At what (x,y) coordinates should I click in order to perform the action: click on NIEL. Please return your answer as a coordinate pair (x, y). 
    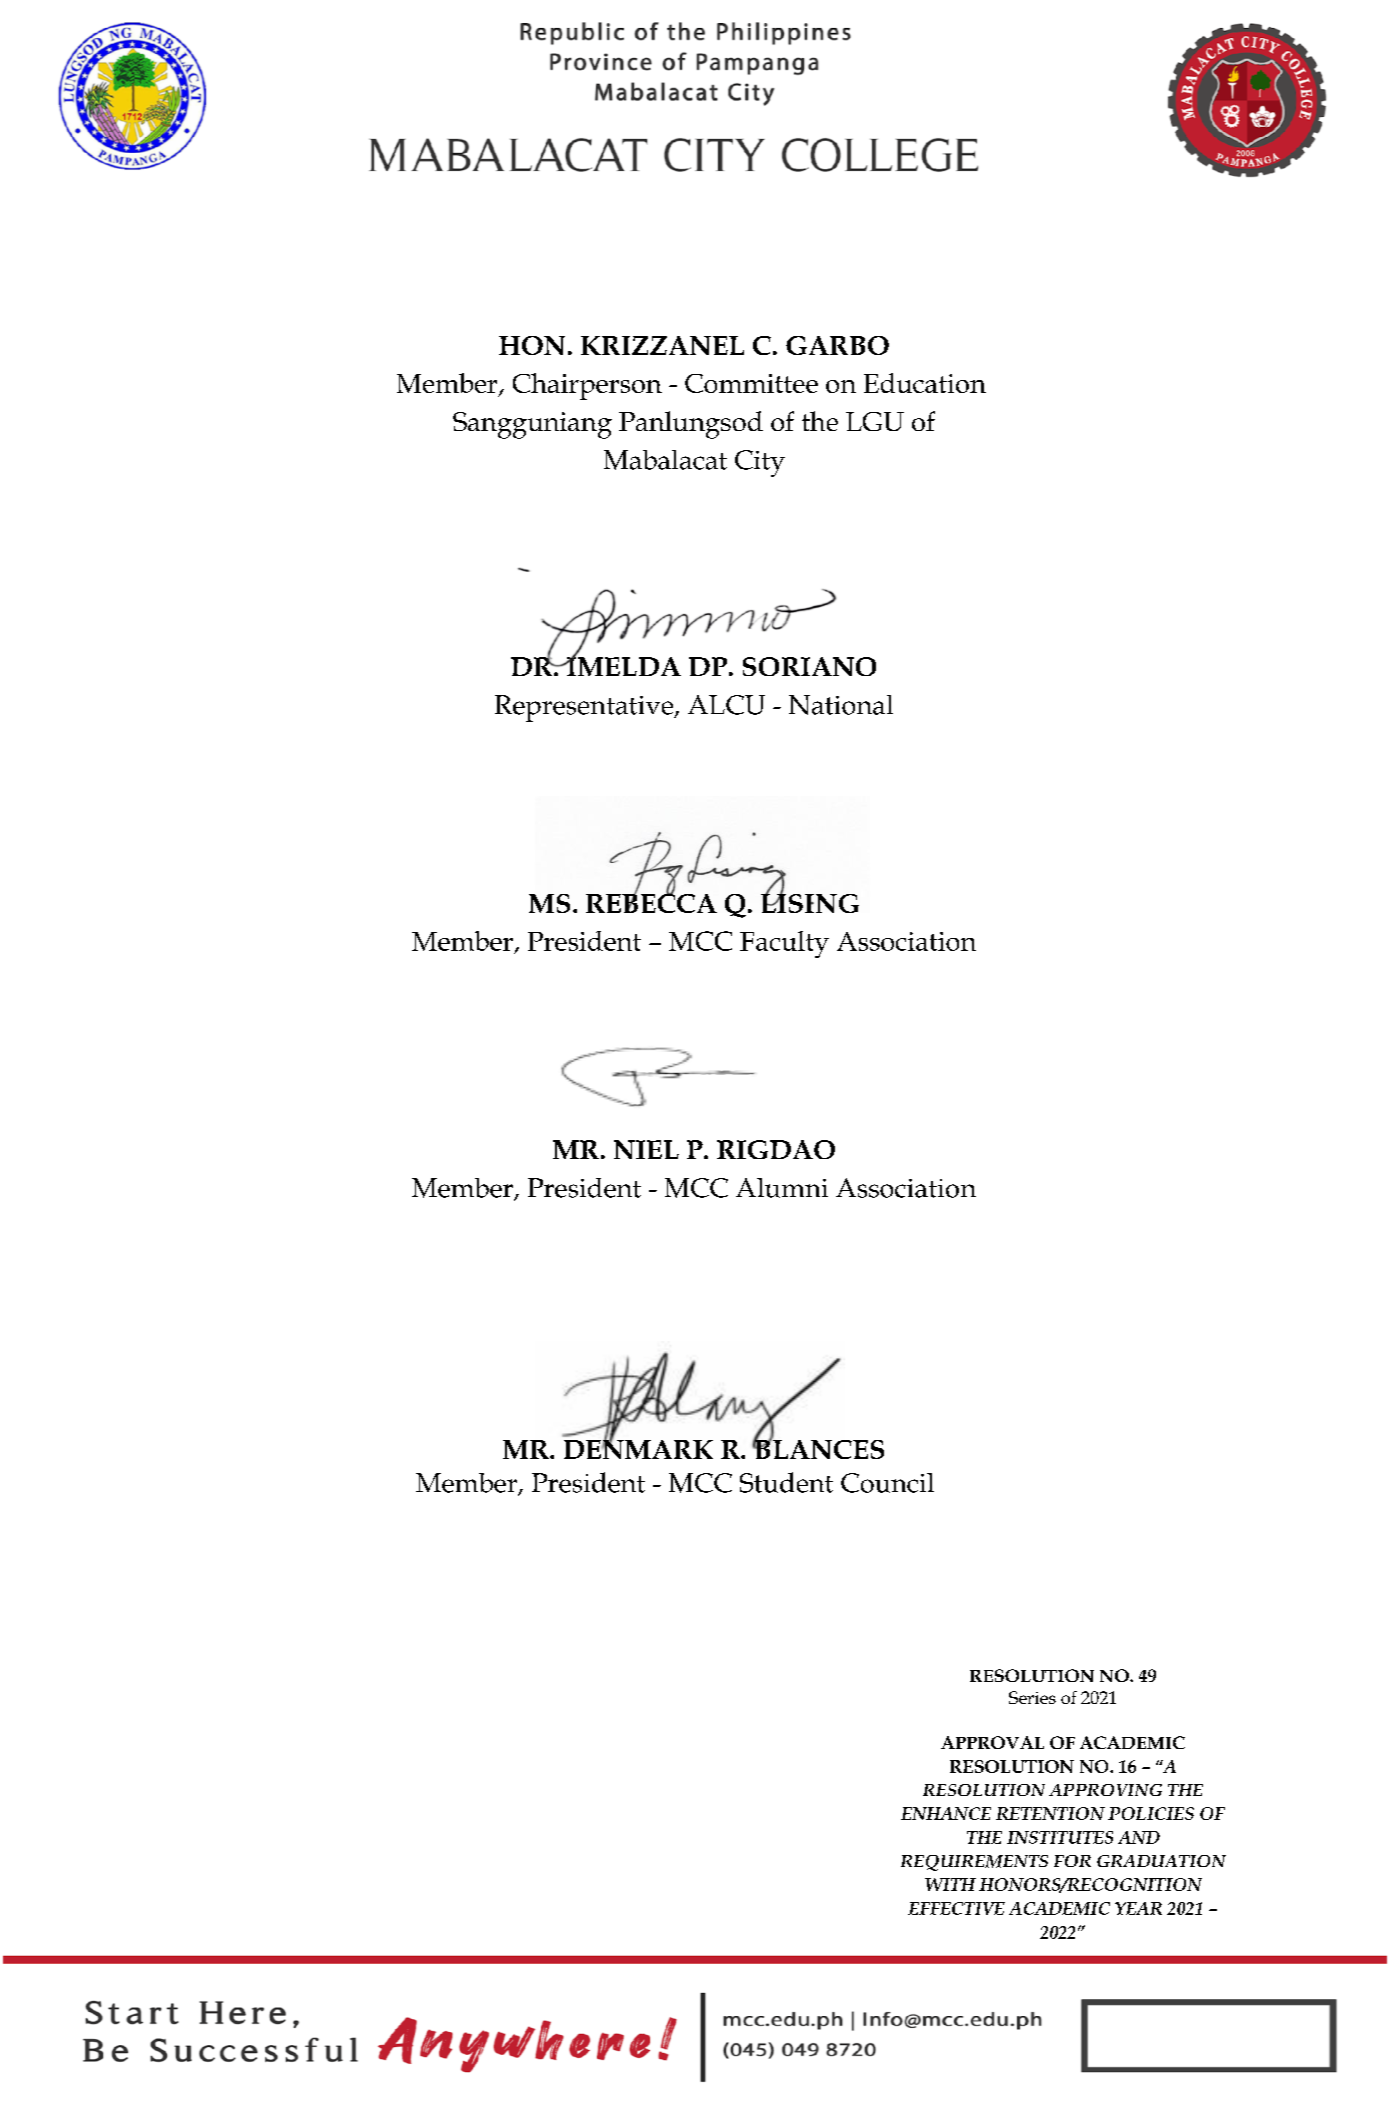
    Looking at the image, I should click on (646, 1149).
